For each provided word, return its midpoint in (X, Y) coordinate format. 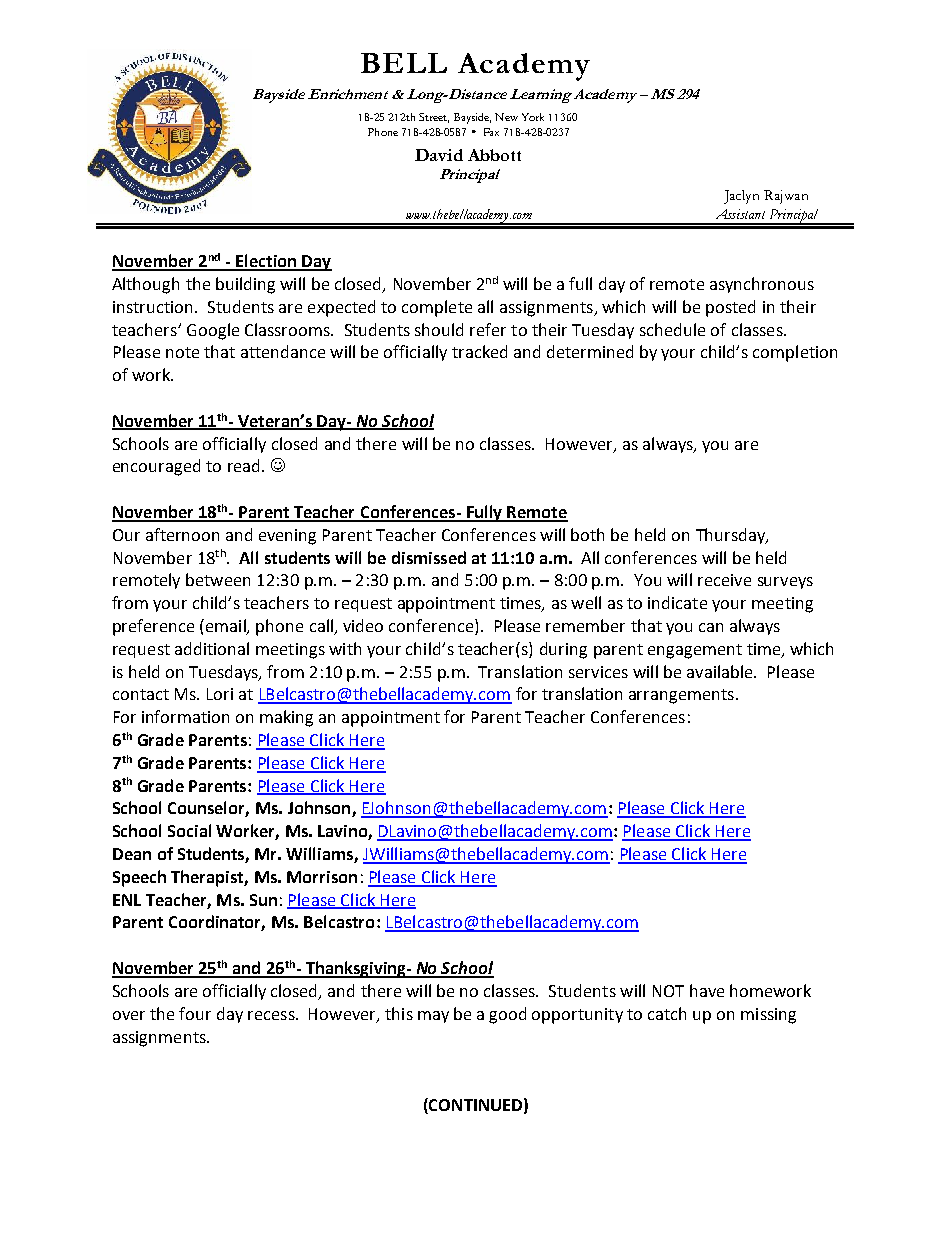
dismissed (429, 557)
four (195, 1013)
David (439, 155)
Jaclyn (741, 197)
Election (266, 262)
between (218, 579)
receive (724, 580)
